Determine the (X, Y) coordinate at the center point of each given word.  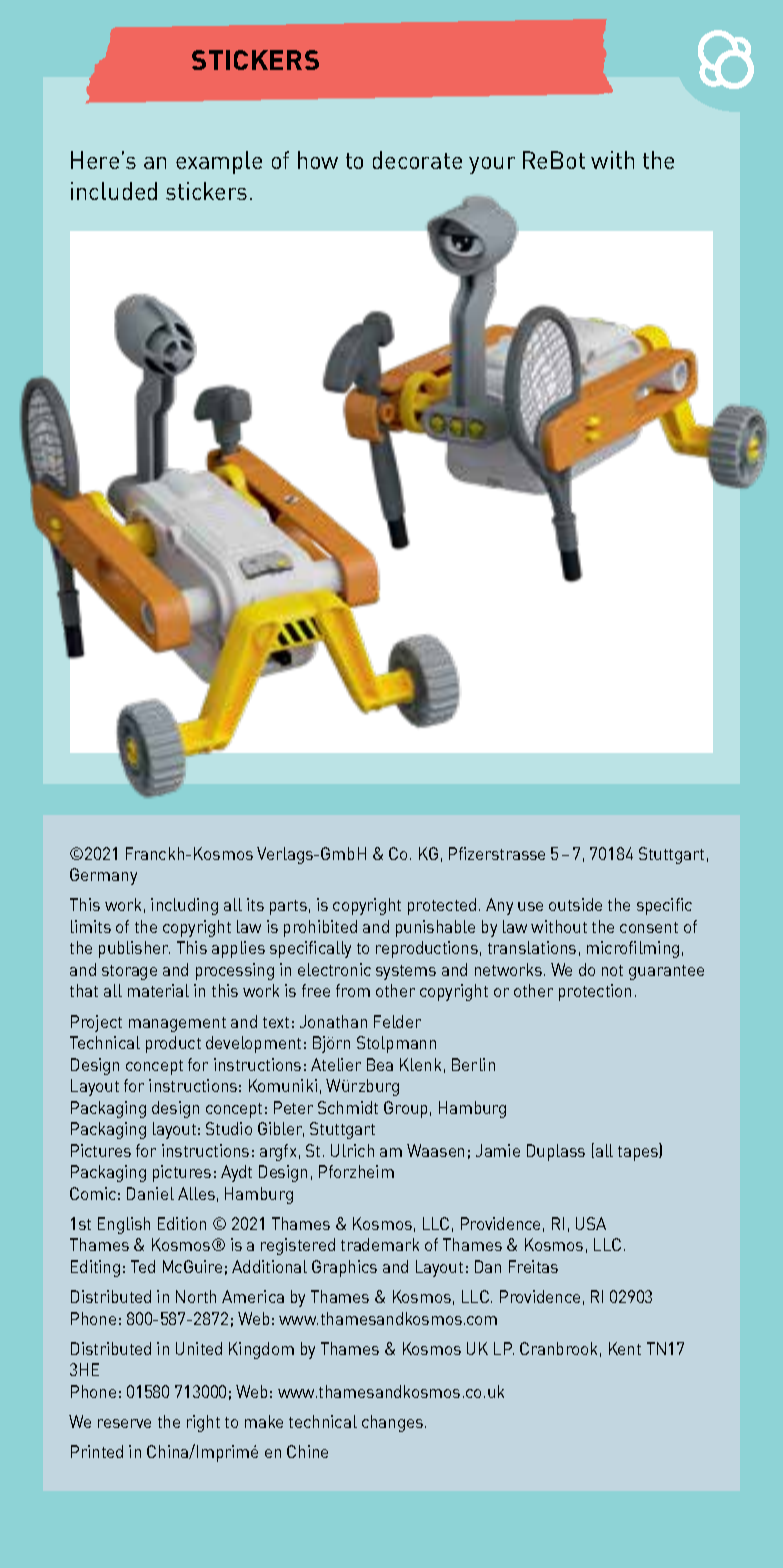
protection (595, 992)
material (158, 990)
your (492, 165)
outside (575, 904)
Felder (397, 1021)
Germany (103, 876)
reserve (124, 1423)
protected (442, 906)
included (114, 191)
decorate (417, 160)
